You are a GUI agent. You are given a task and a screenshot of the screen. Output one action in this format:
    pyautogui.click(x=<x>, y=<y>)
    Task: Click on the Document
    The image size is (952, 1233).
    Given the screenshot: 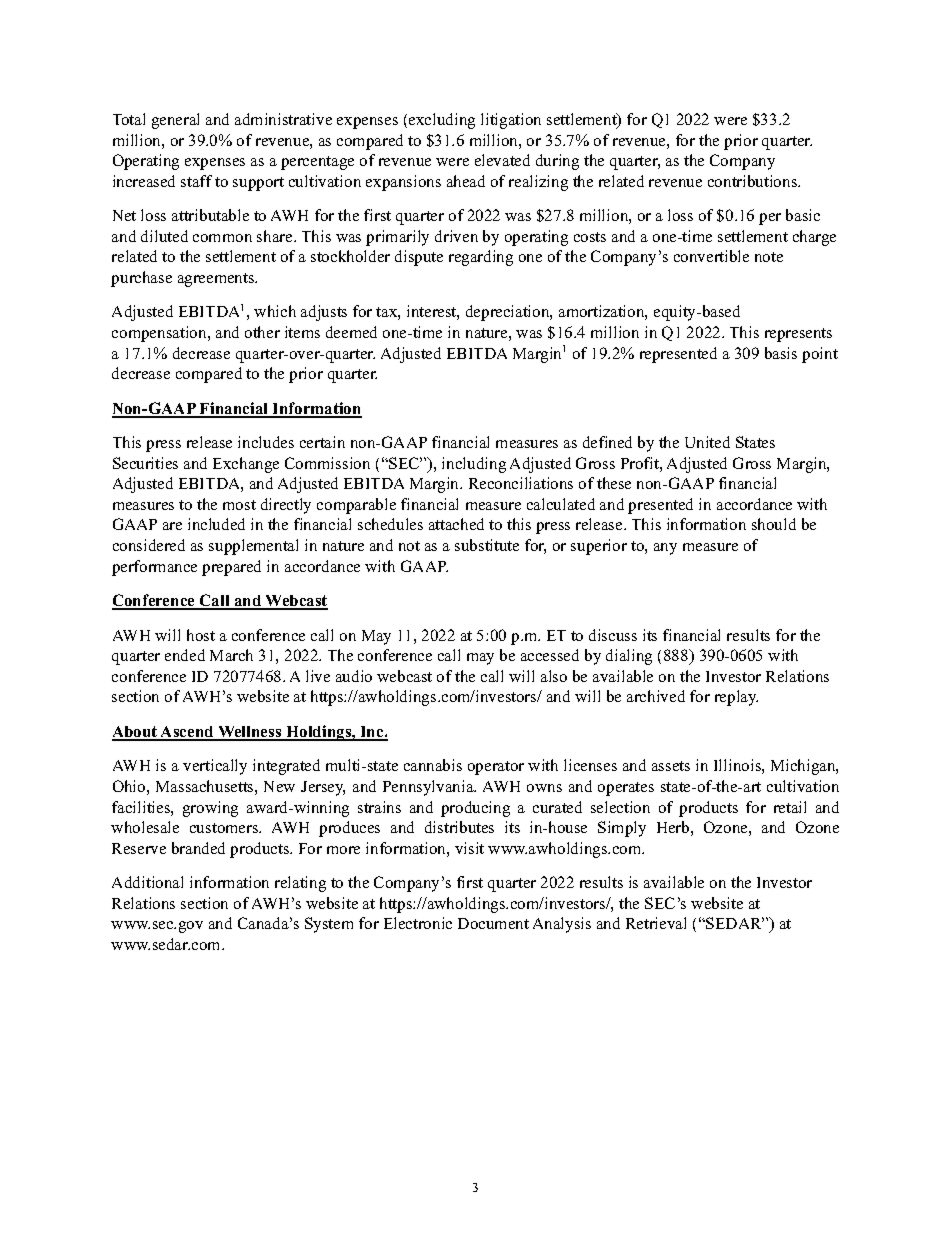 What is the action you would take?
    pyautogui.click(x=493, y=923)
